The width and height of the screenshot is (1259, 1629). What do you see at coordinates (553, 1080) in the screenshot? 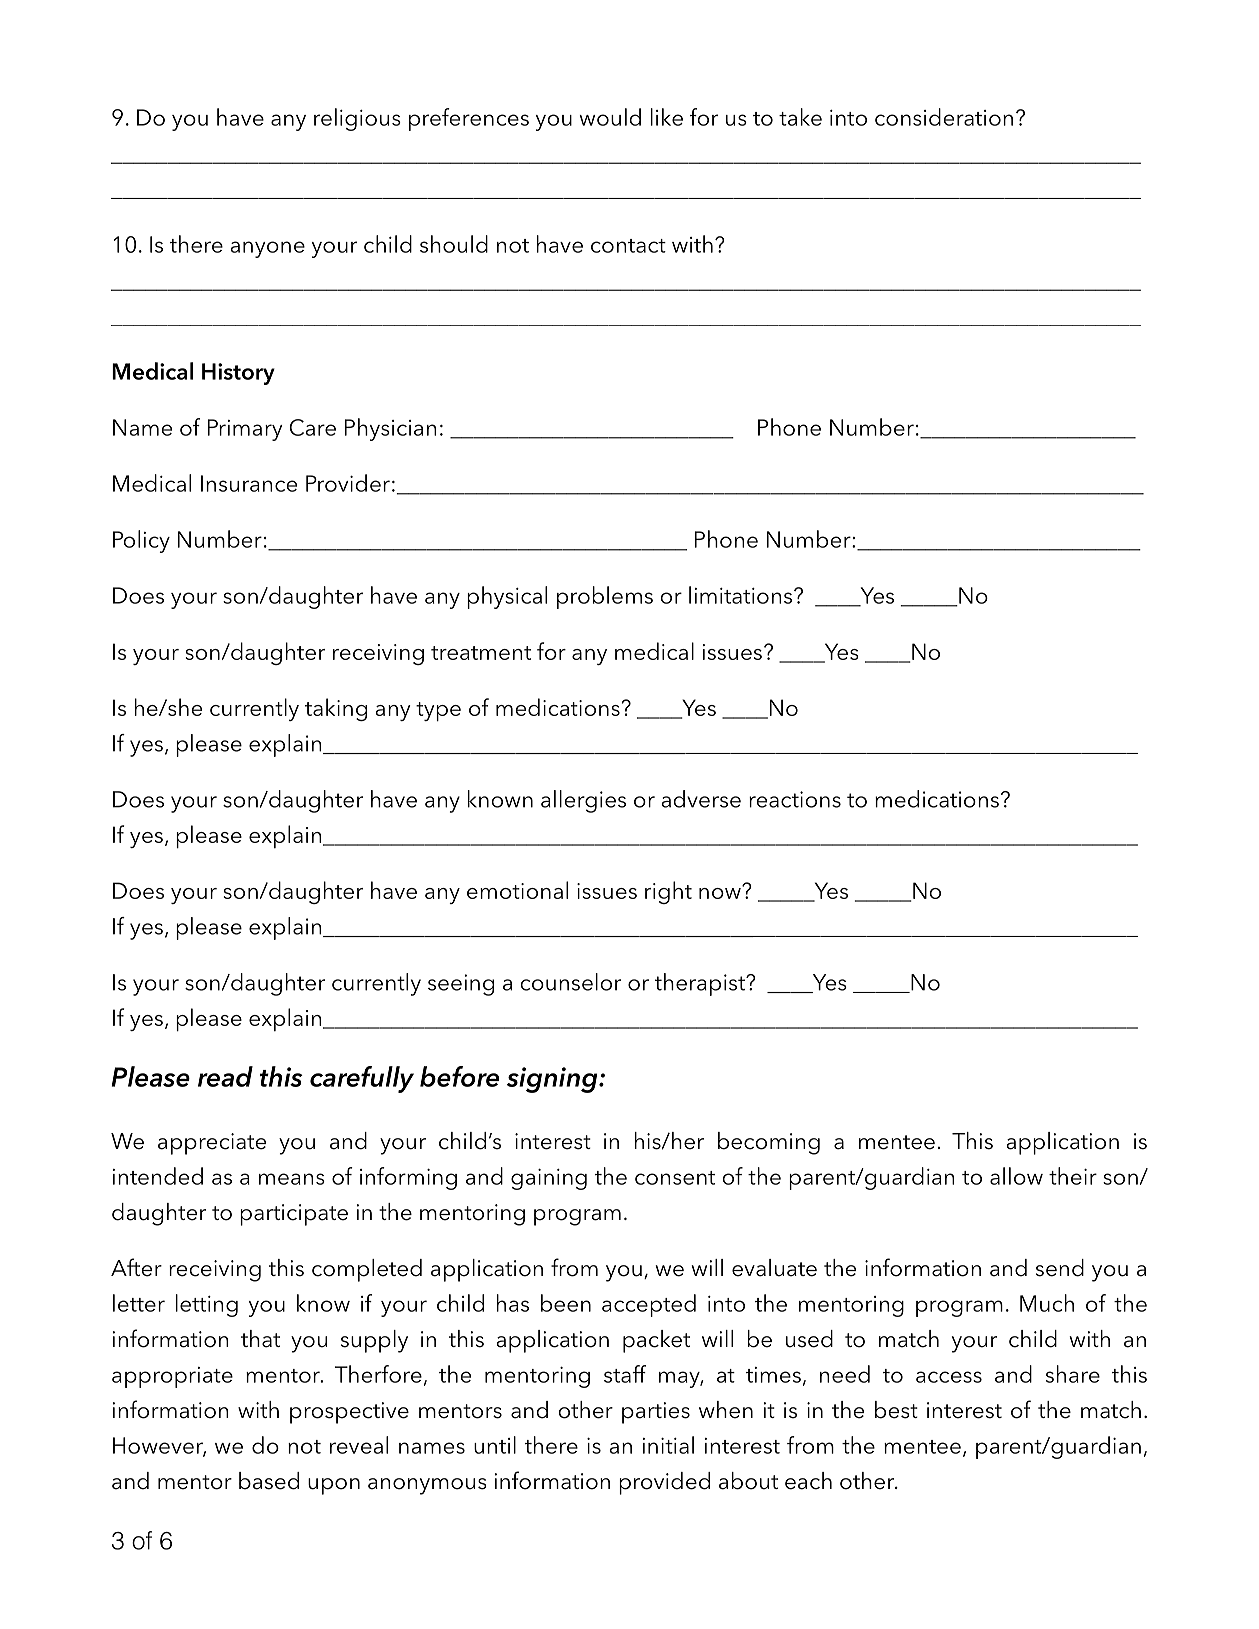
I see `signing` at bounding box center [553, 1080].
